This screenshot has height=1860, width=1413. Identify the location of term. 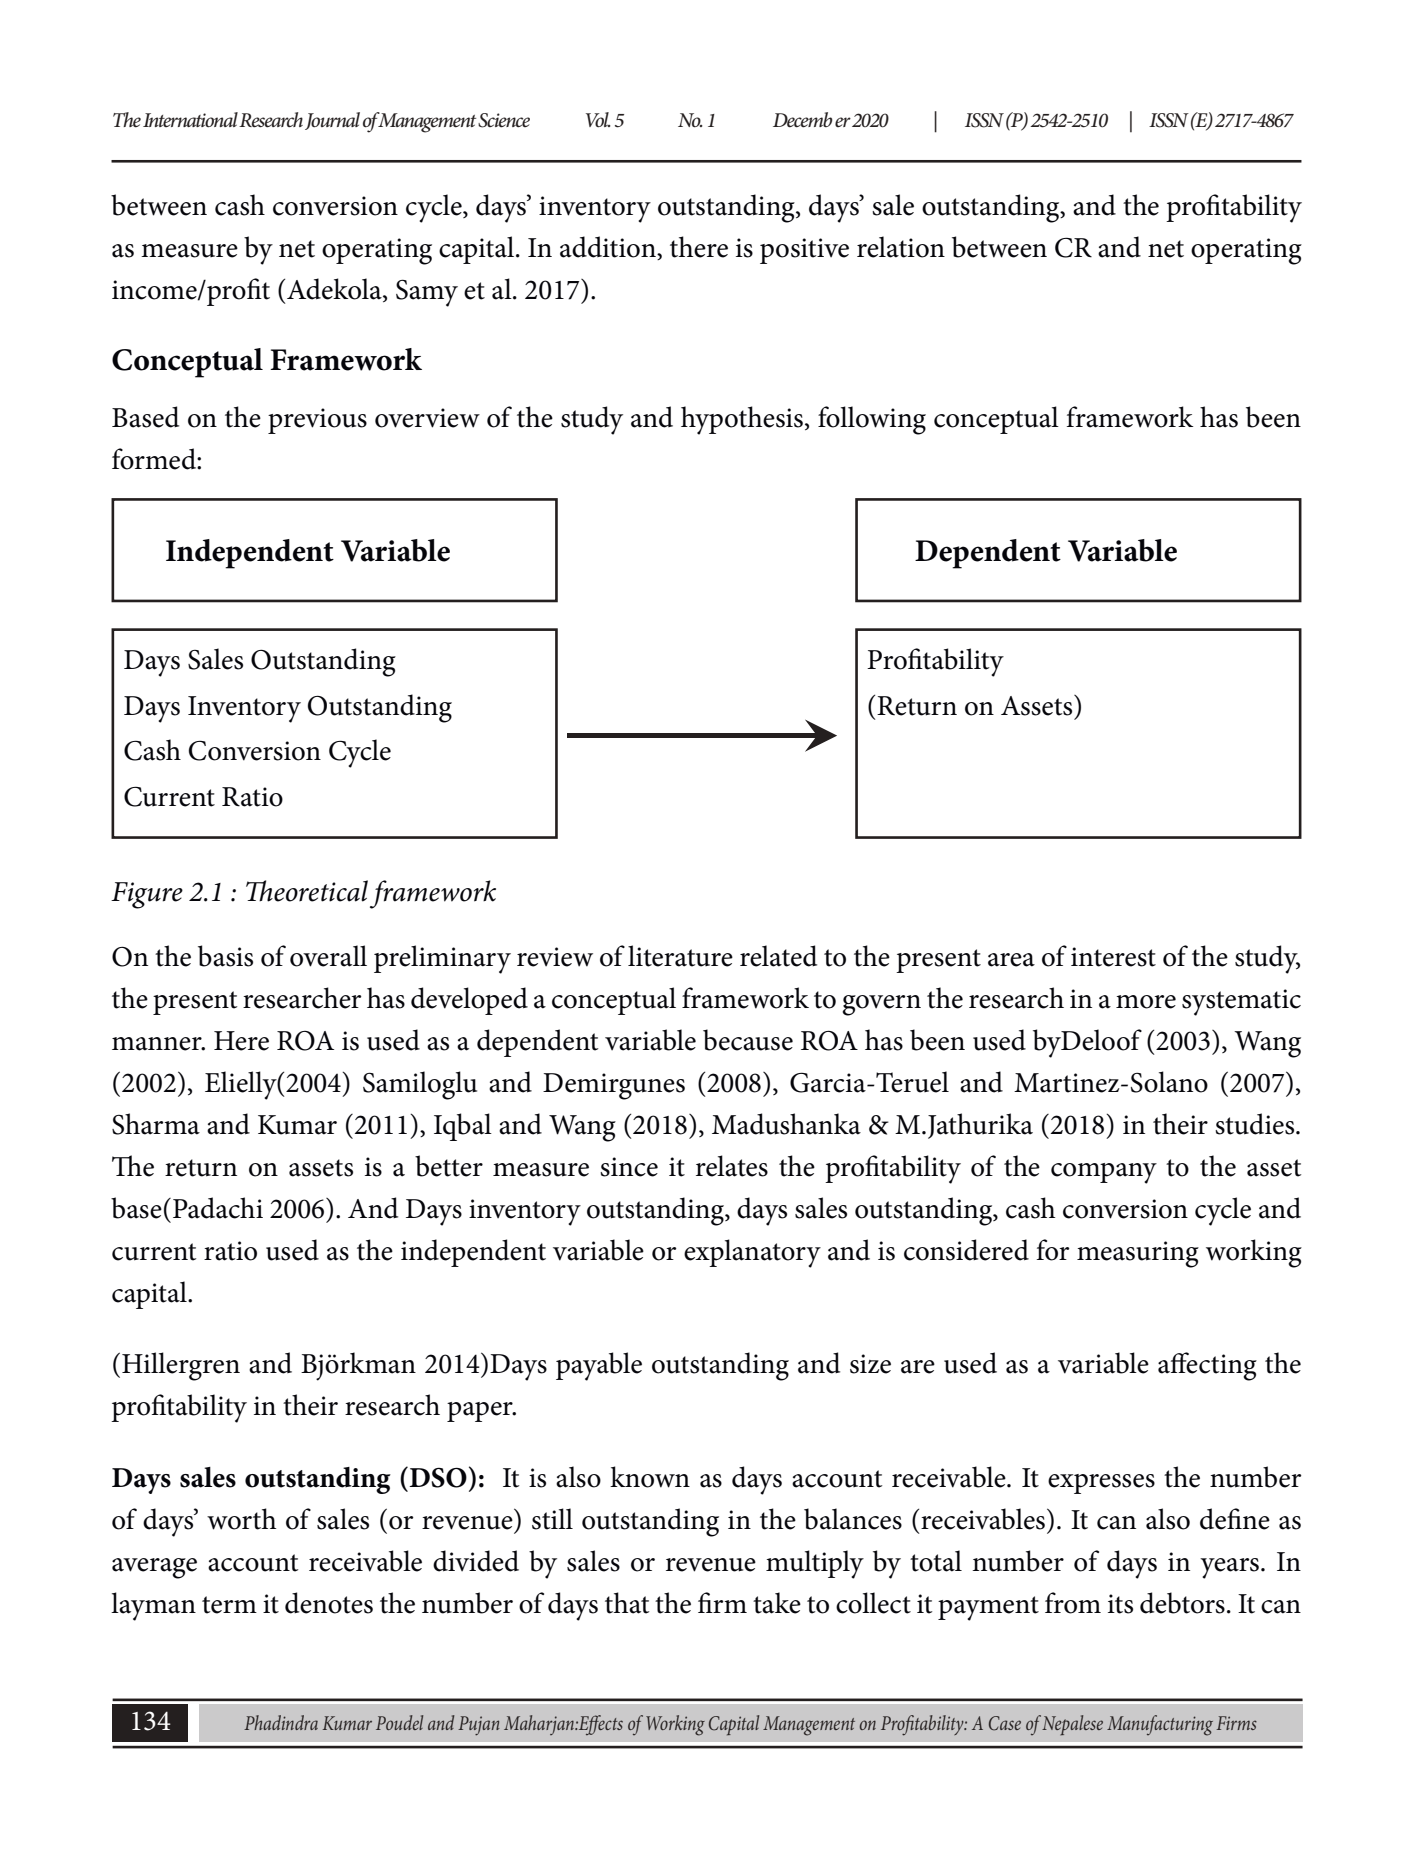
(229, 1605).
